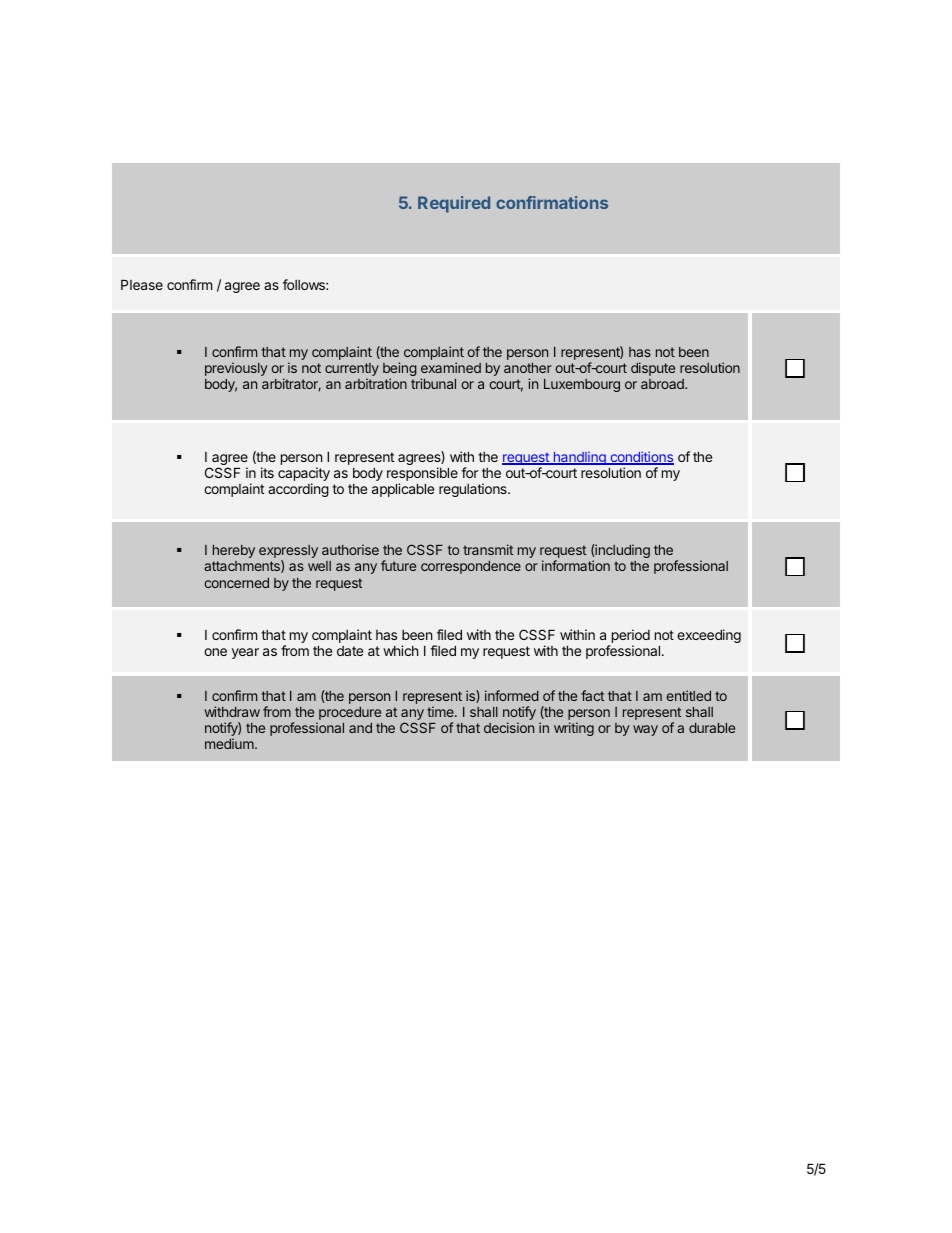 The image size is (952, 1233). What do you see at coordinates (629, 637) in the screenshot?
I see `period` at bounding box center [629, 637].
